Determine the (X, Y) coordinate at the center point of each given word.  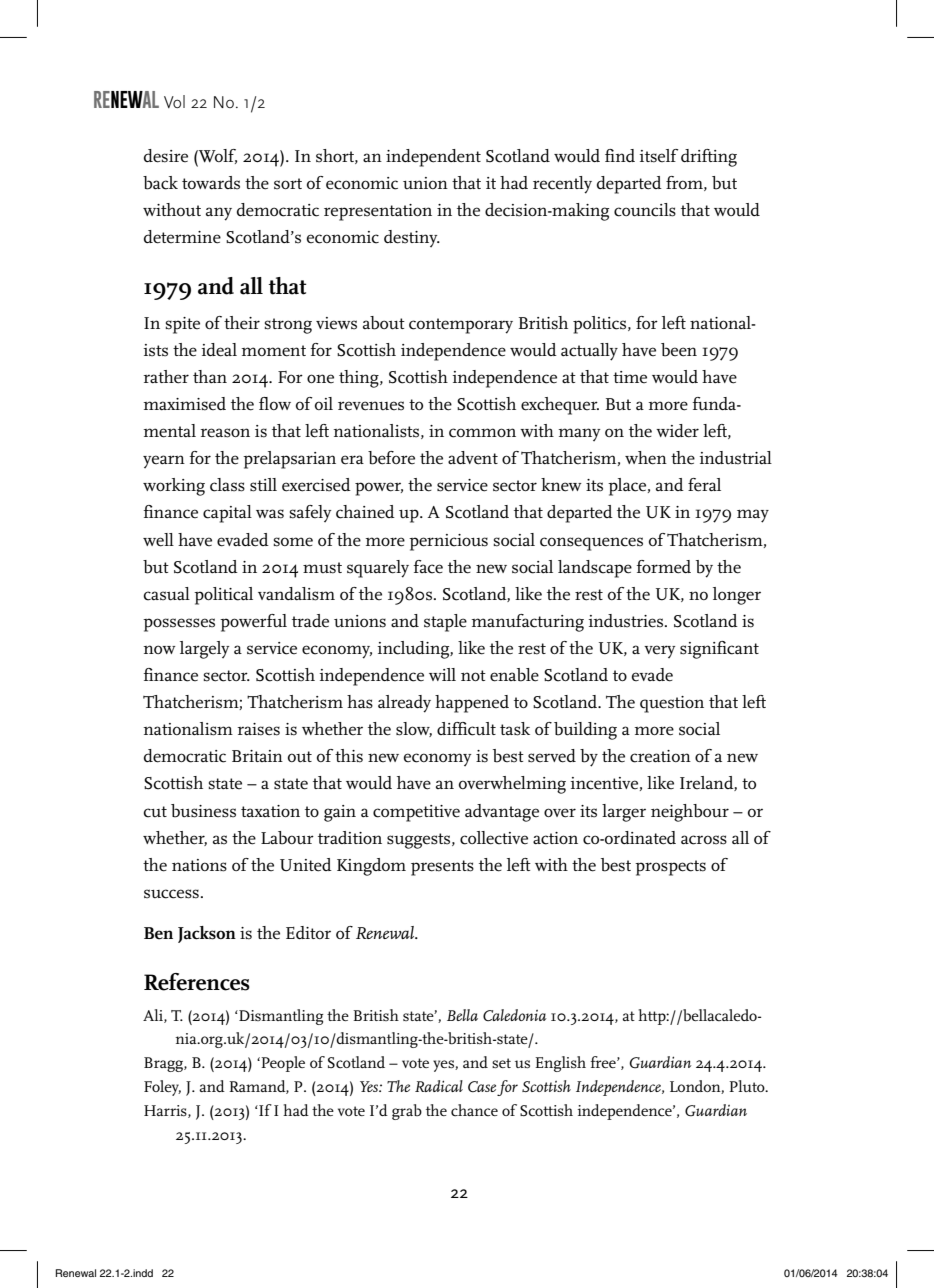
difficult (466, 729)
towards (211, 183)
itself (659, 156)
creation (660, 756)
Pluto (748, 1086)
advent (473, 458)
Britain (257, 756)
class (227, 485)
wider (677, 431)
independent (433, 158)
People (282, 1064)
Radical (439, 1086)
